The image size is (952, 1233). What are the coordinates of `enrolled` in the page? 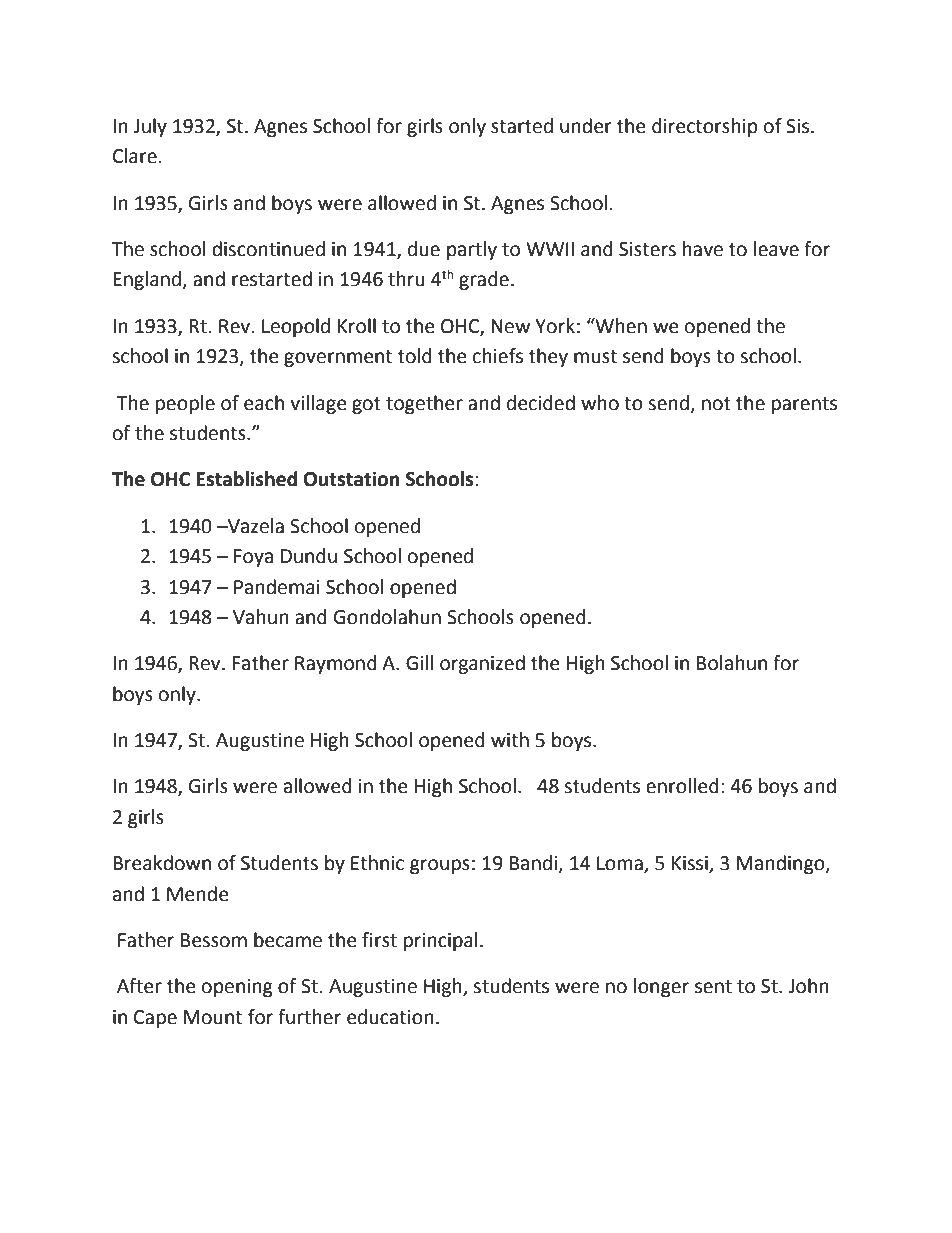 It's located at (682, 786).
